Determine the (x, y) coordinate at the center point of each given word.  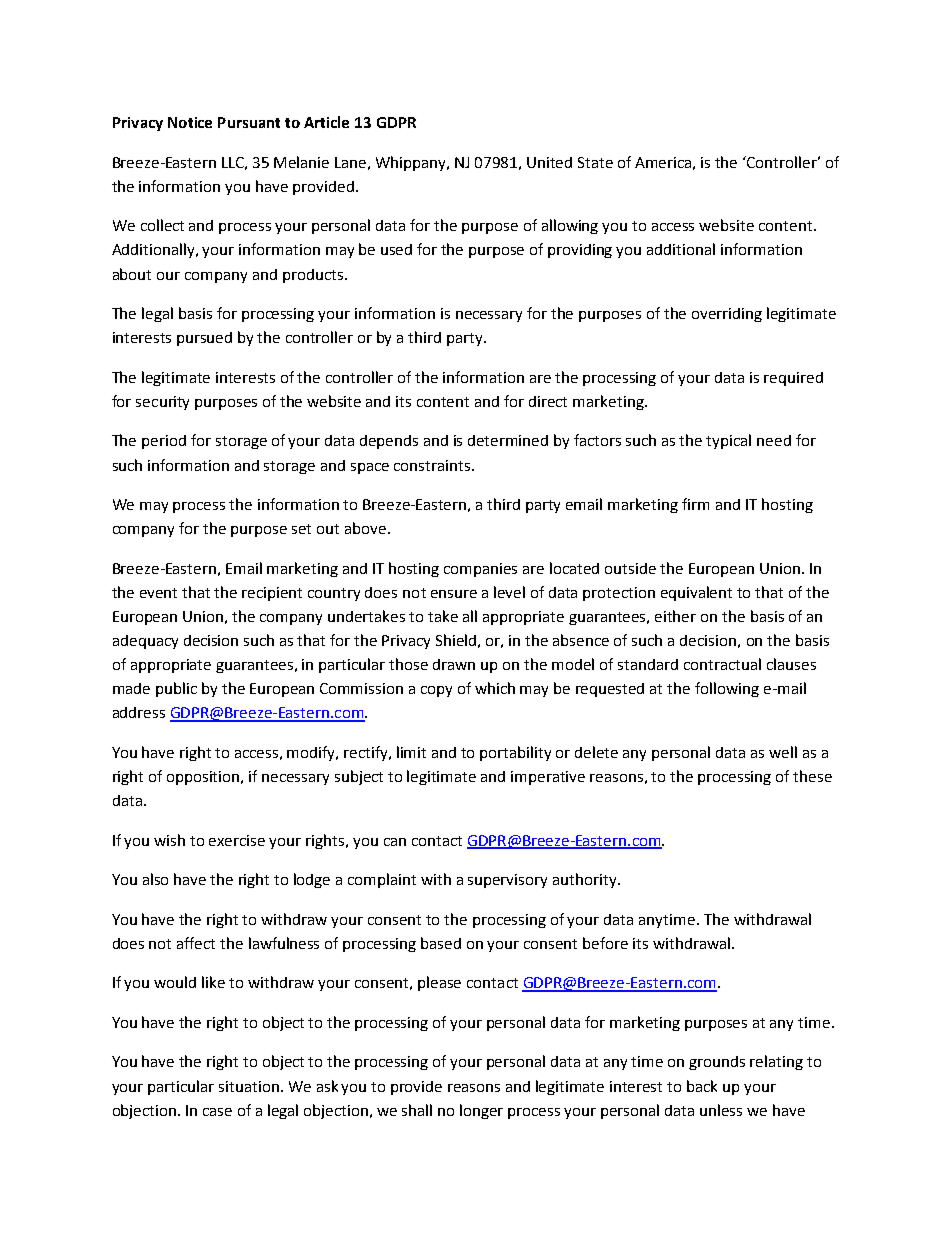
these (812, 776)
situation (249, 1086)
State (595, 162)
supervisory (507, 881)
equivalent (696, 593)
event (158, 593)
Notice (190, 122)
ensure (454, 594)
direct (548, 401)
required (793, 379)
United (549, 162)
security (162, 403)
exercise (237, 840)
